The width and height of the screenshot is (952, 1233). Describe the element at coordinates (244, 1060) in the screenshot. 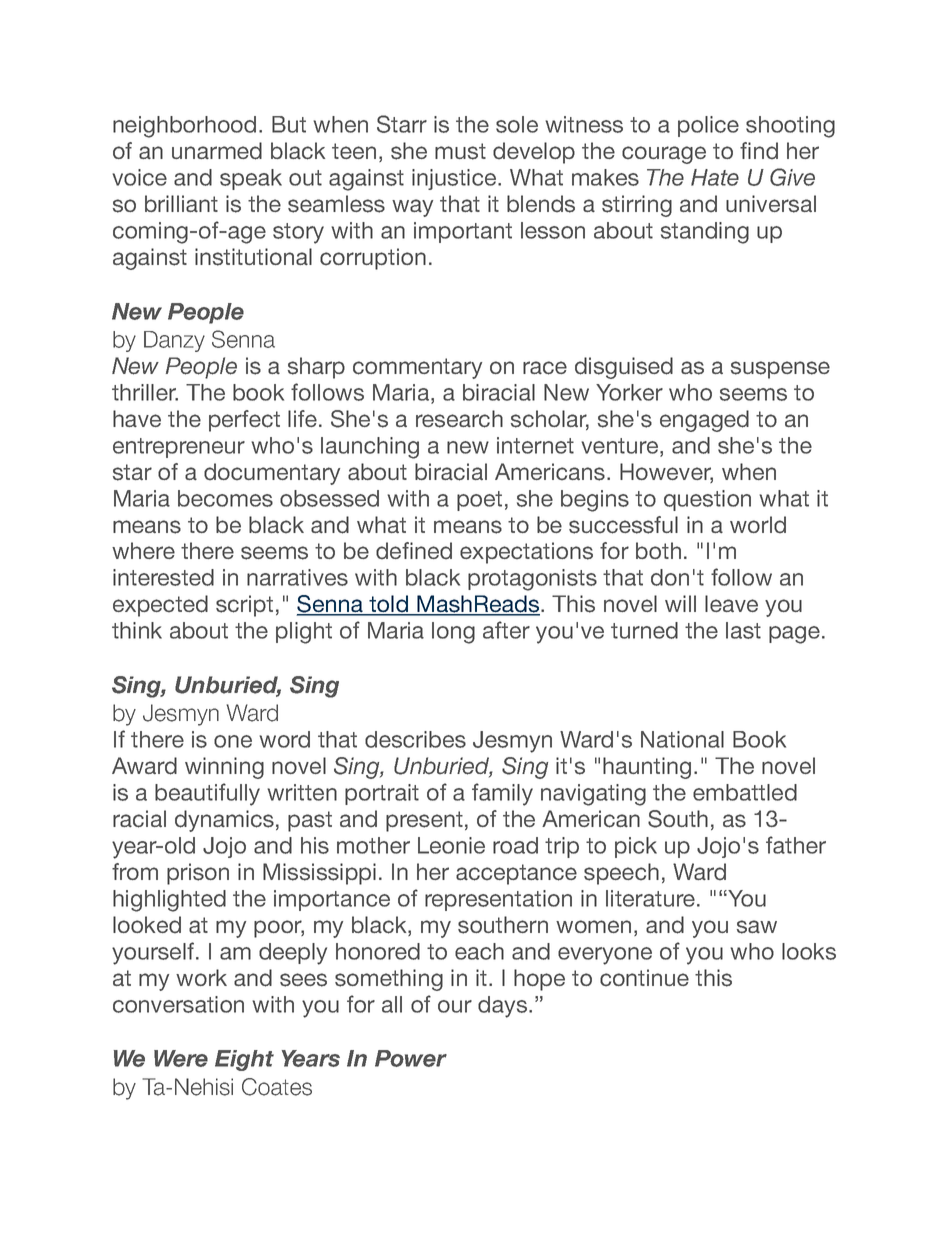

I see `Eight` at that location.
